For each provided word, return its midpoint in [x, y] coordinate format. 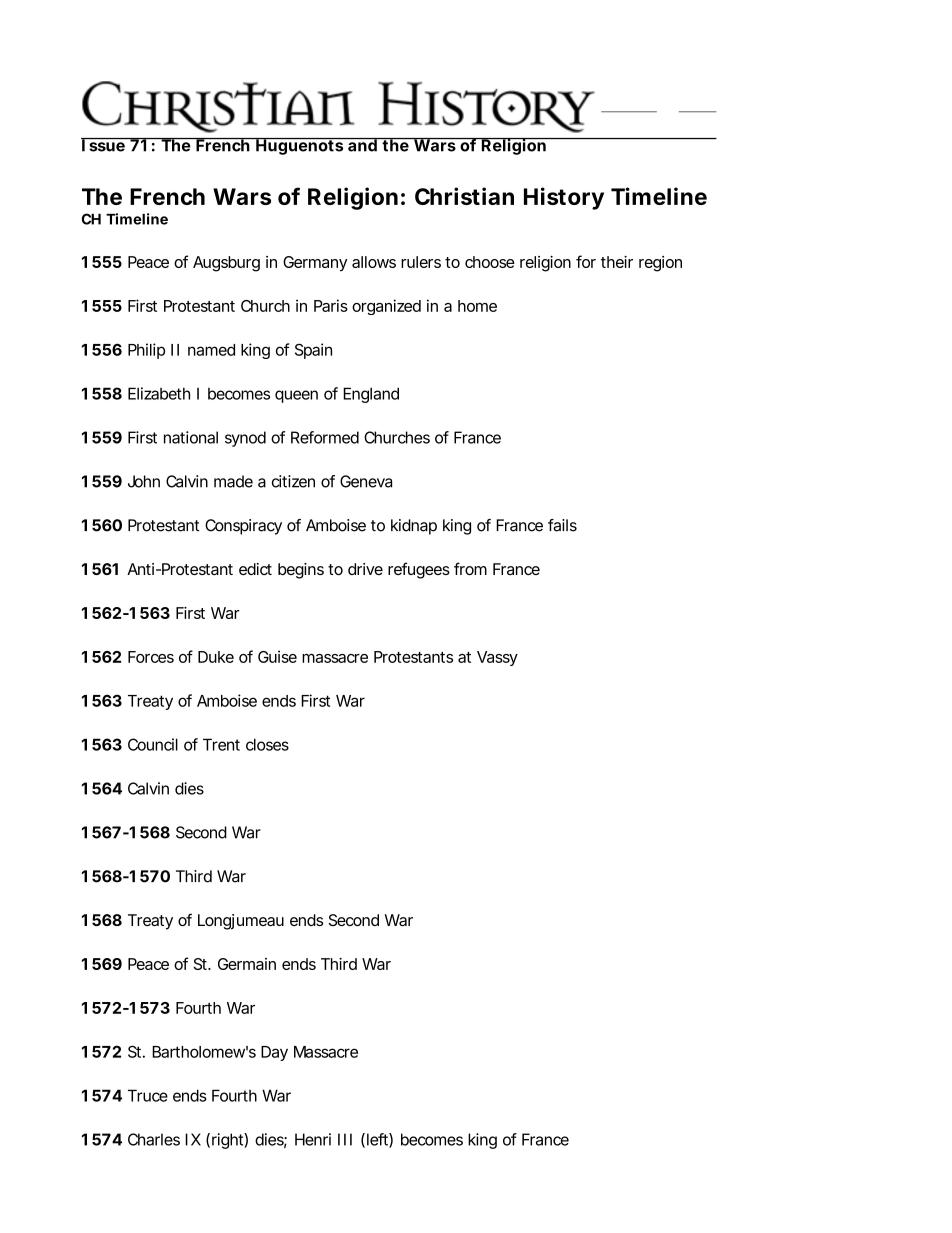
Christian [464, 196]
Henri [313, 1139]
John [144, 481]
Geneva [366, 481]
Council [153, 744]
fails [562, 525]
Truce [148, 1095]
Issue [104, 145]
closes [267, 744]
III [345, 1139]
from [470, 568]
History [564, 198]
